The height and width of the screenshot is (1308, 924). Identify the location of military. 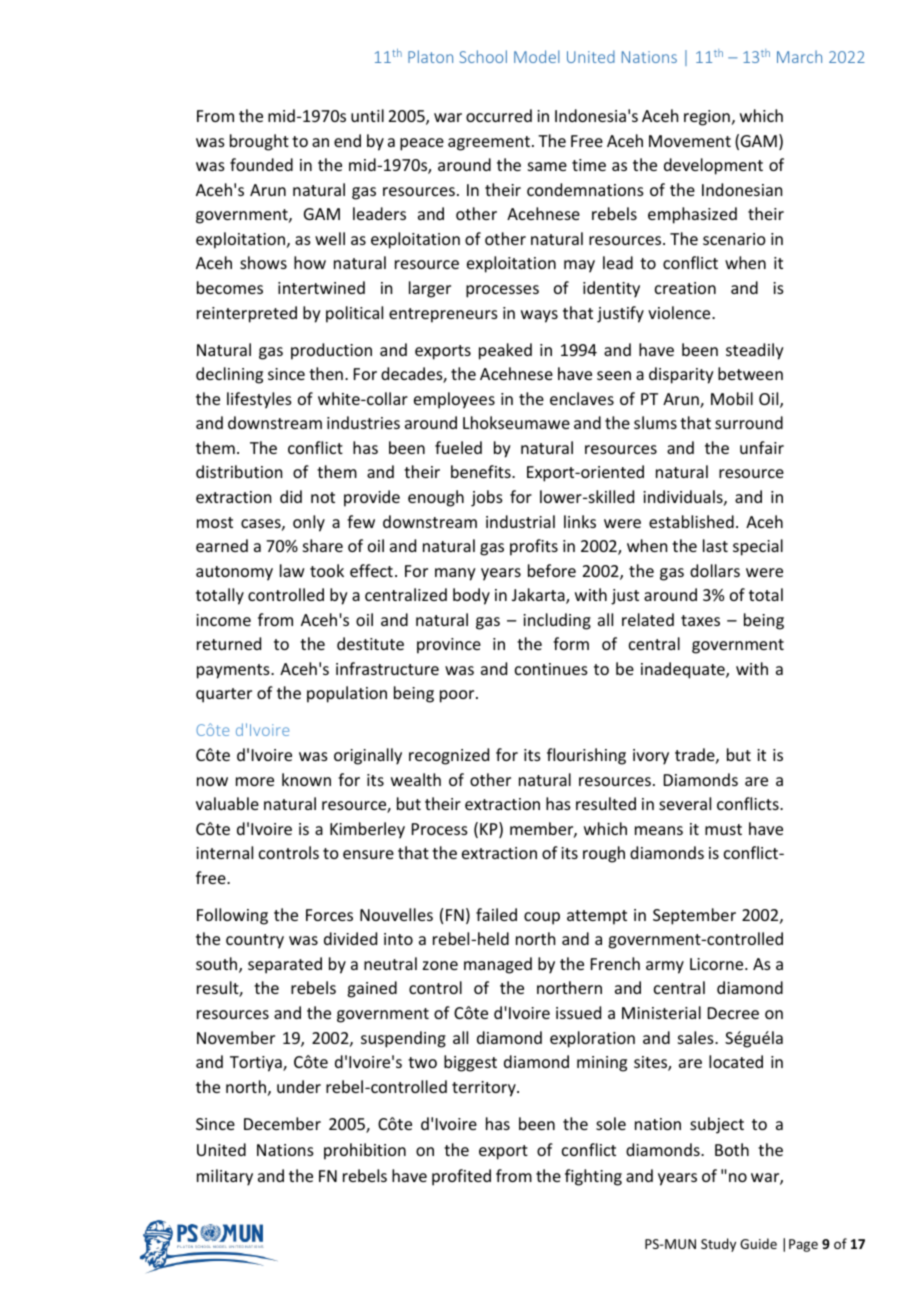
(225, 1177).
